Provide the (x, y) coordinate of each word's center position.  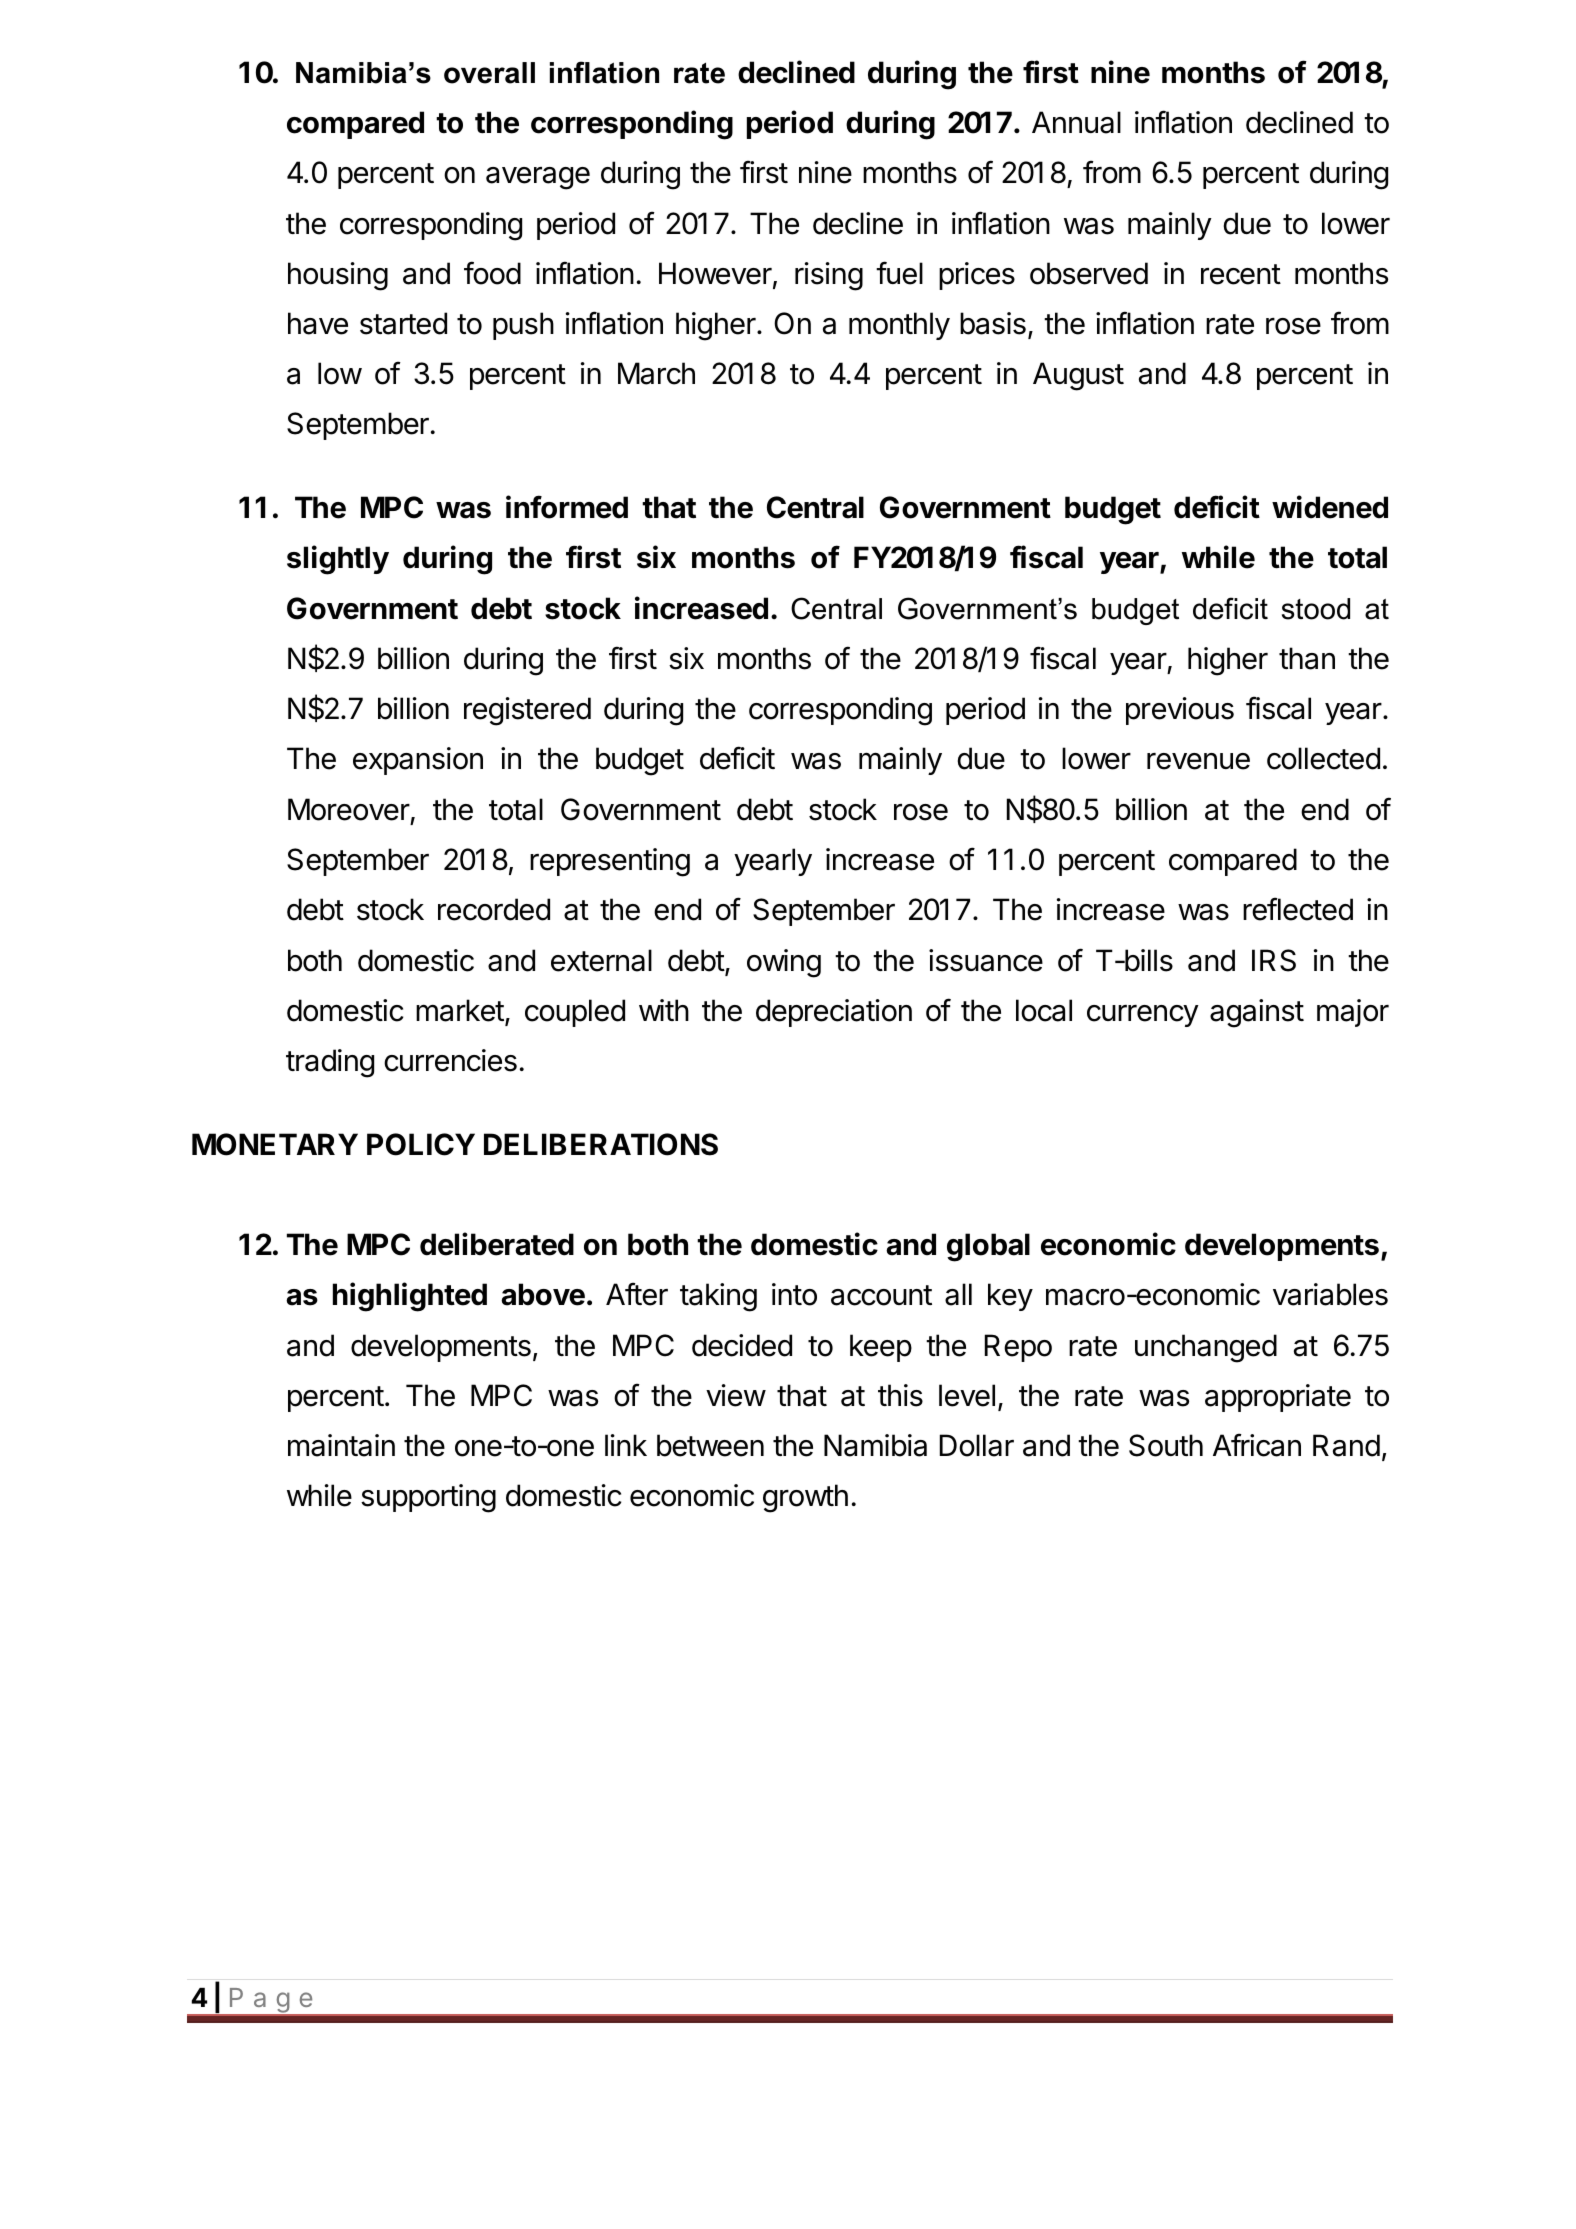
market (460, 1010)
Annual (1076, 122)
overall (489, 73)
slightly (338, 560)
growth (805, 1498)
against (1257, 1013)
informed (567, 507)
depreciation (834, 1013)
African (1257, 1445)
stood (1316, 609)
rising (829, 276)
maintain (341, 1445)
